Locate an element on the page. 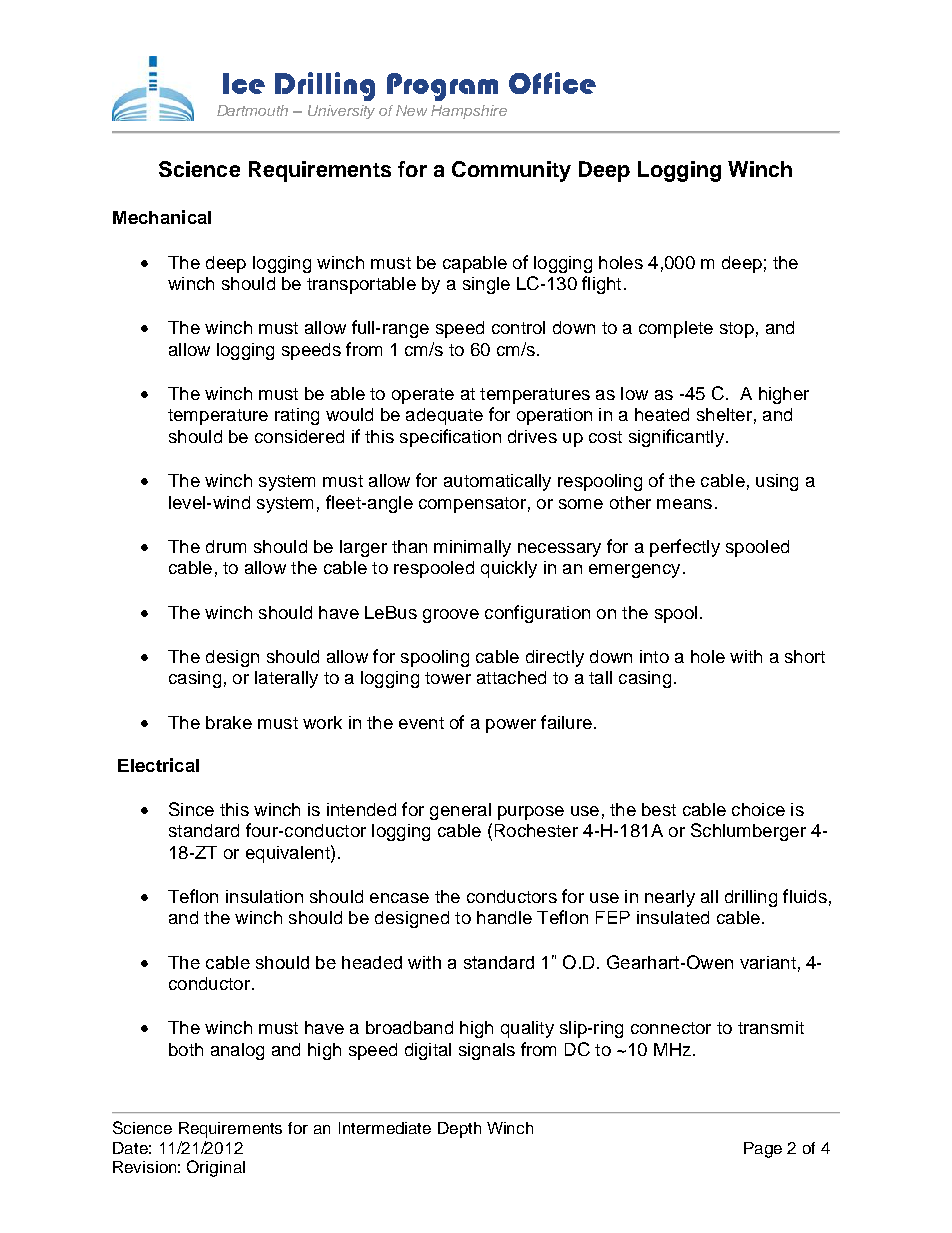 The width and height of the image is (952, 1233). Office is located at coordinates (552, 83).
